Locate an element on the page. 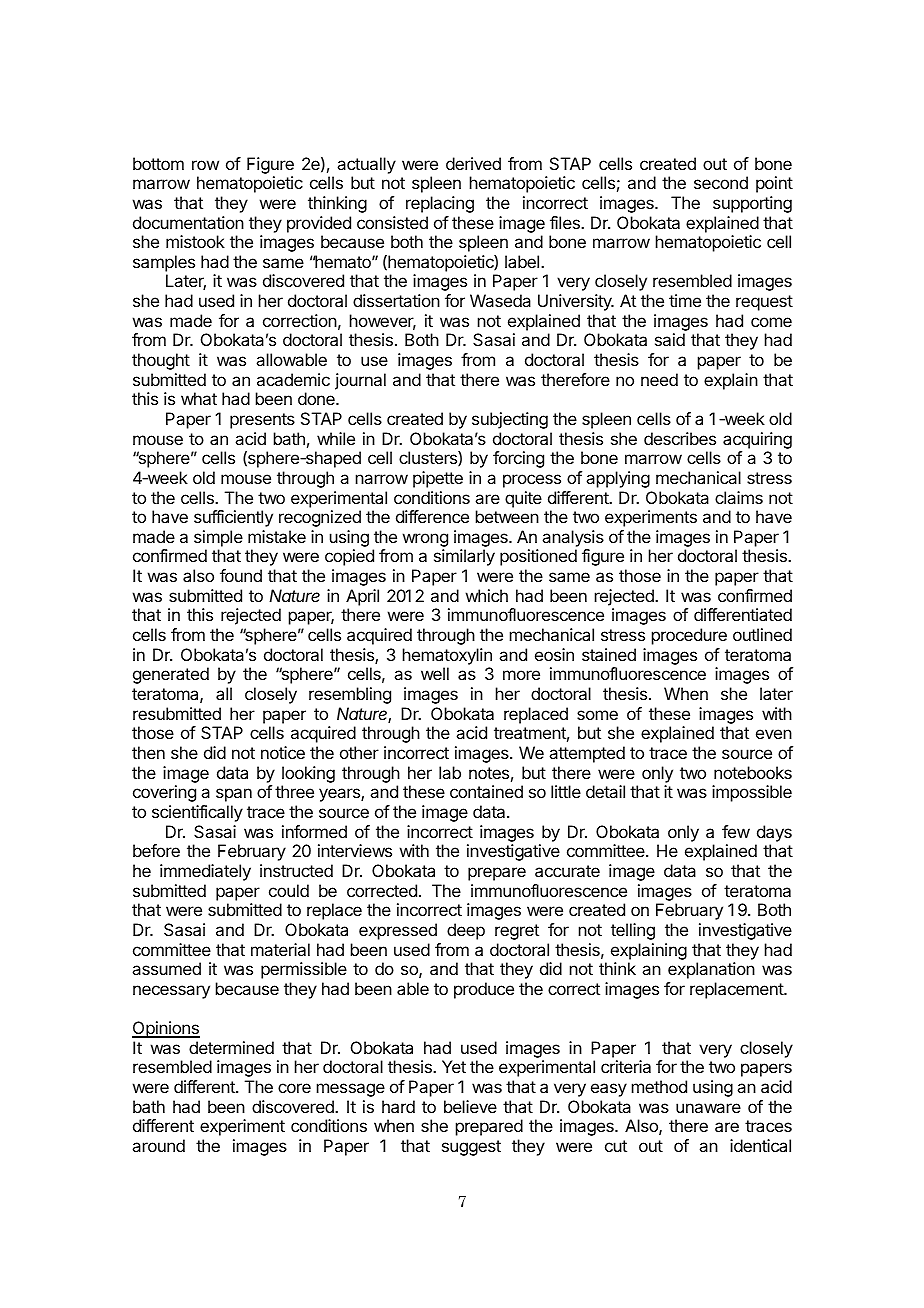  around is located at coordinates (158, 1145).
